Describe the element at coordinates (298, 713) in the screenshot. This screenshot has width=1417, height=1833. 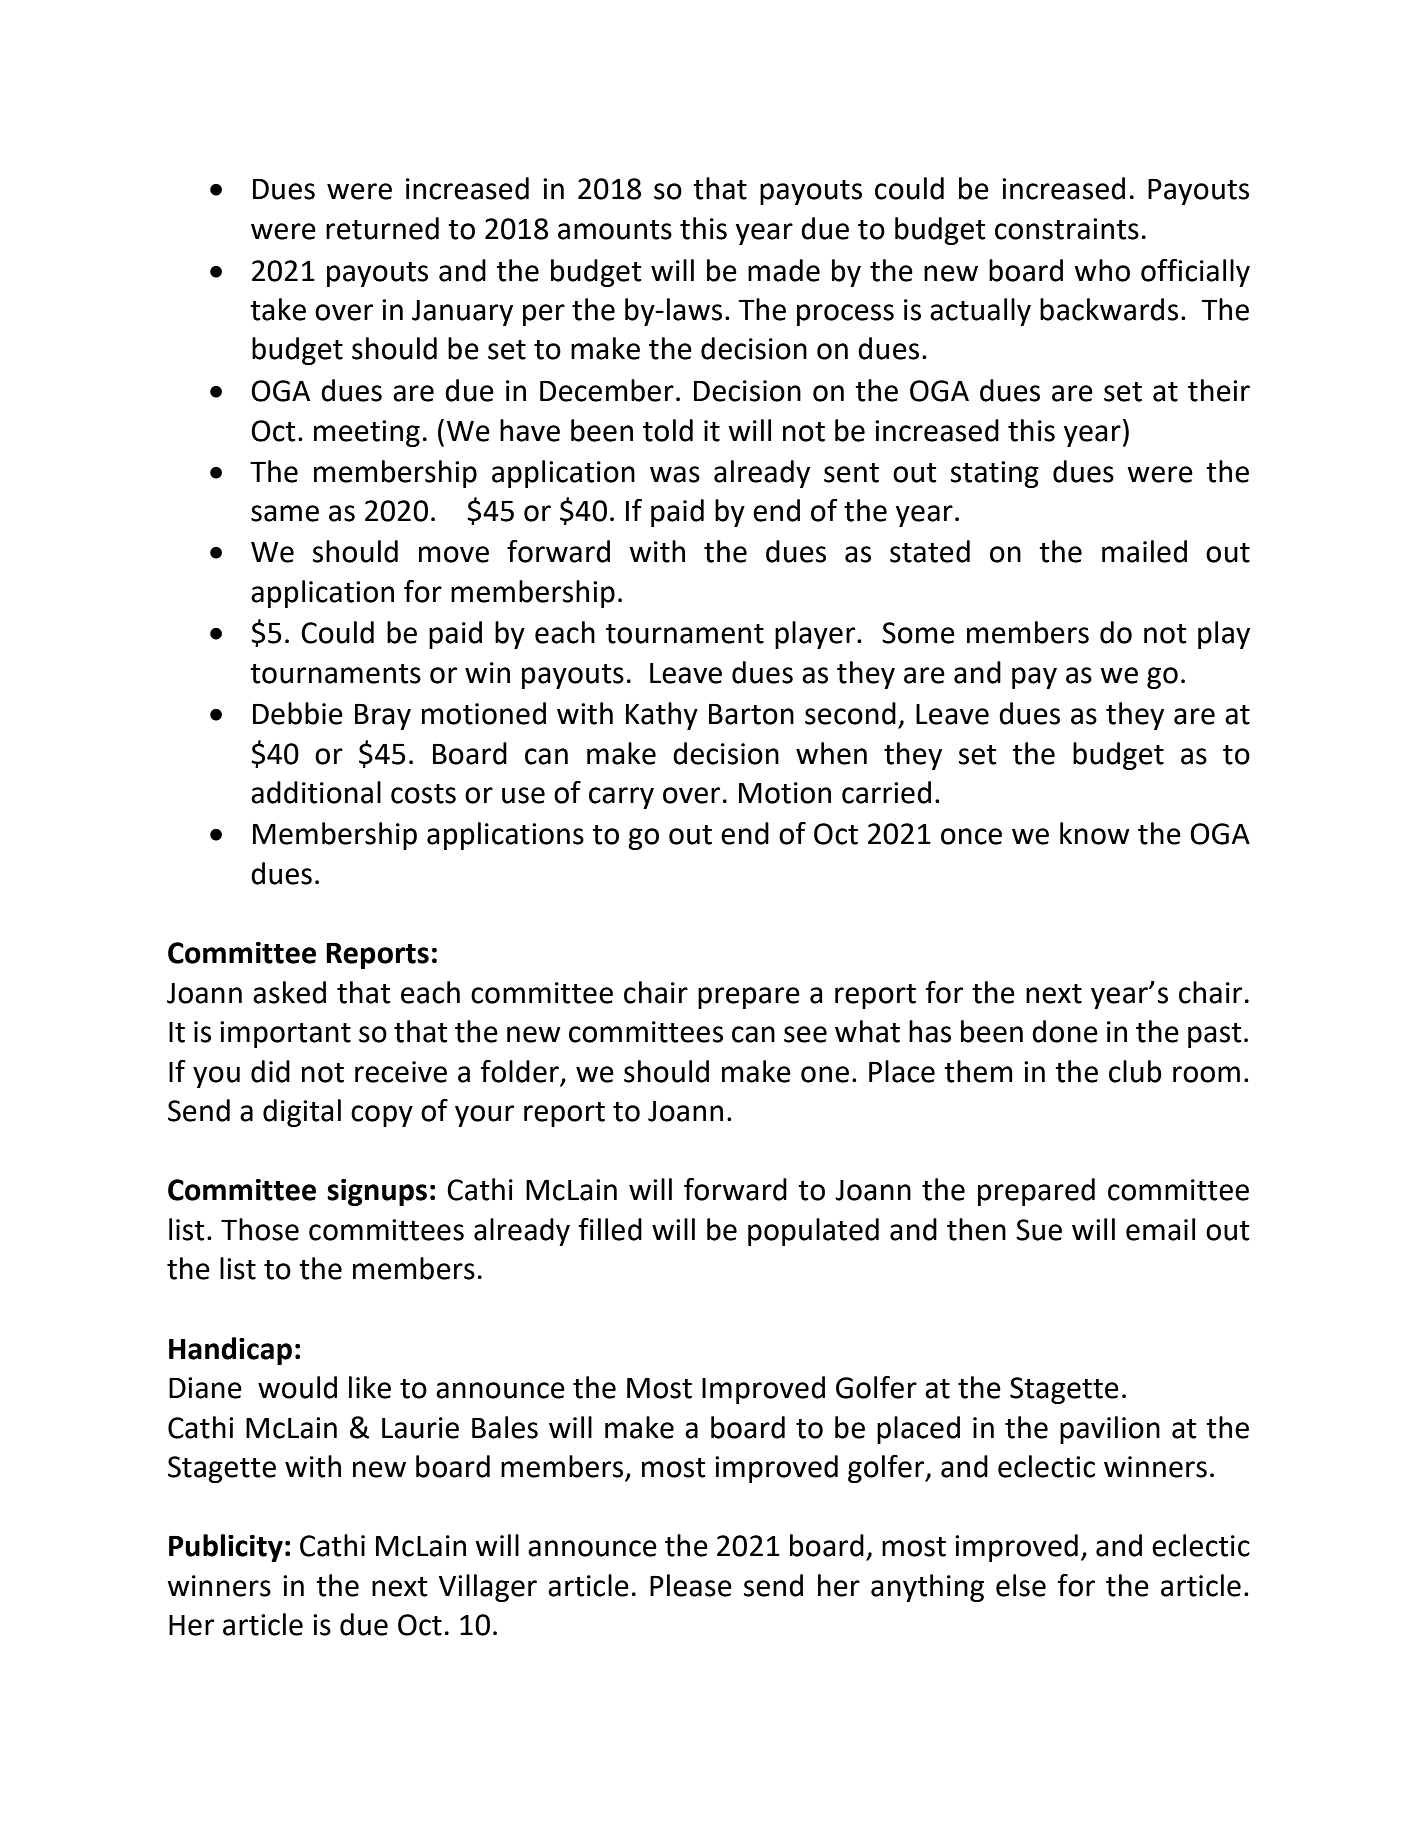
I see `Debbie` at that location.
